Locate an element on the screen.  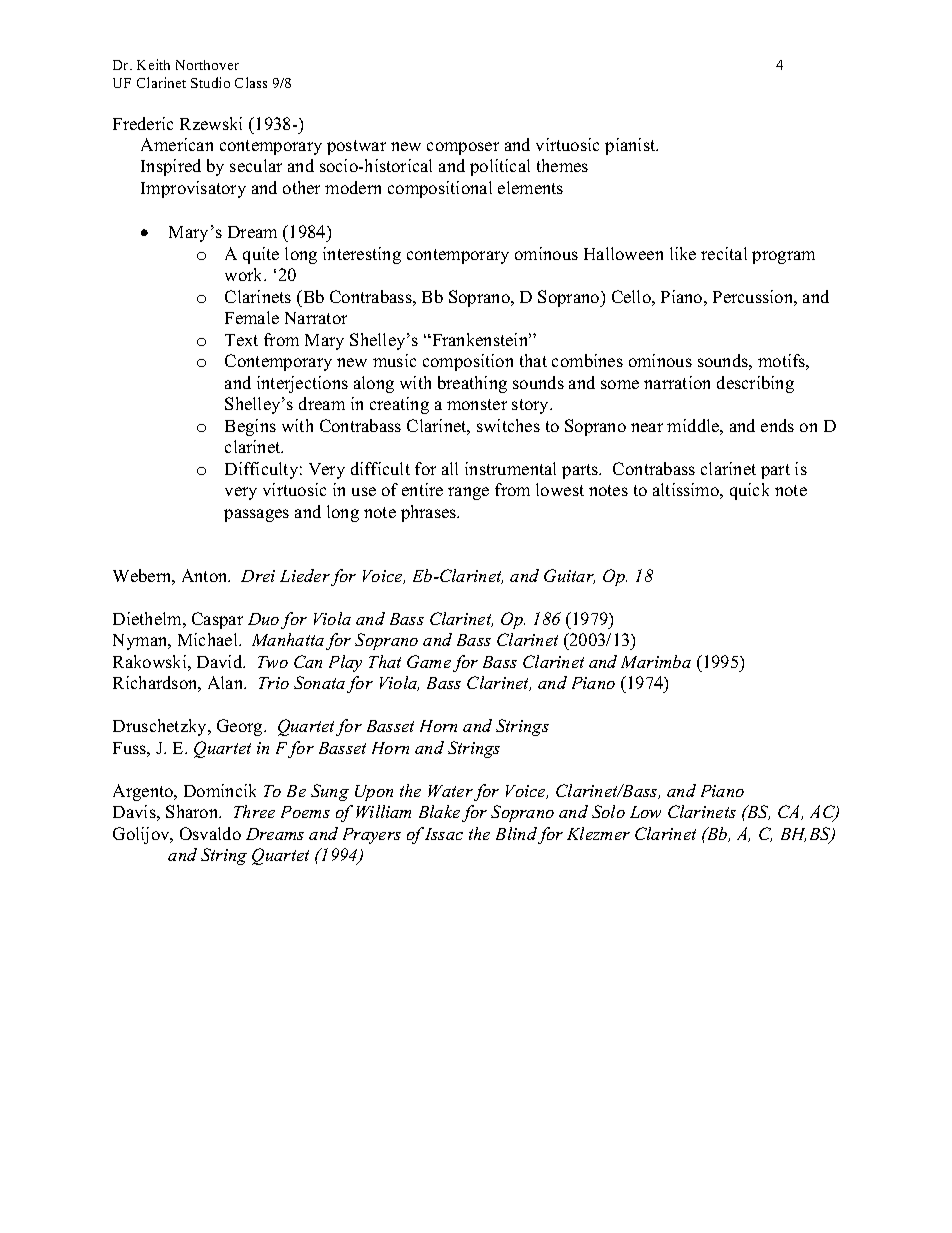
Anton is located at coordinates (206, 575).
